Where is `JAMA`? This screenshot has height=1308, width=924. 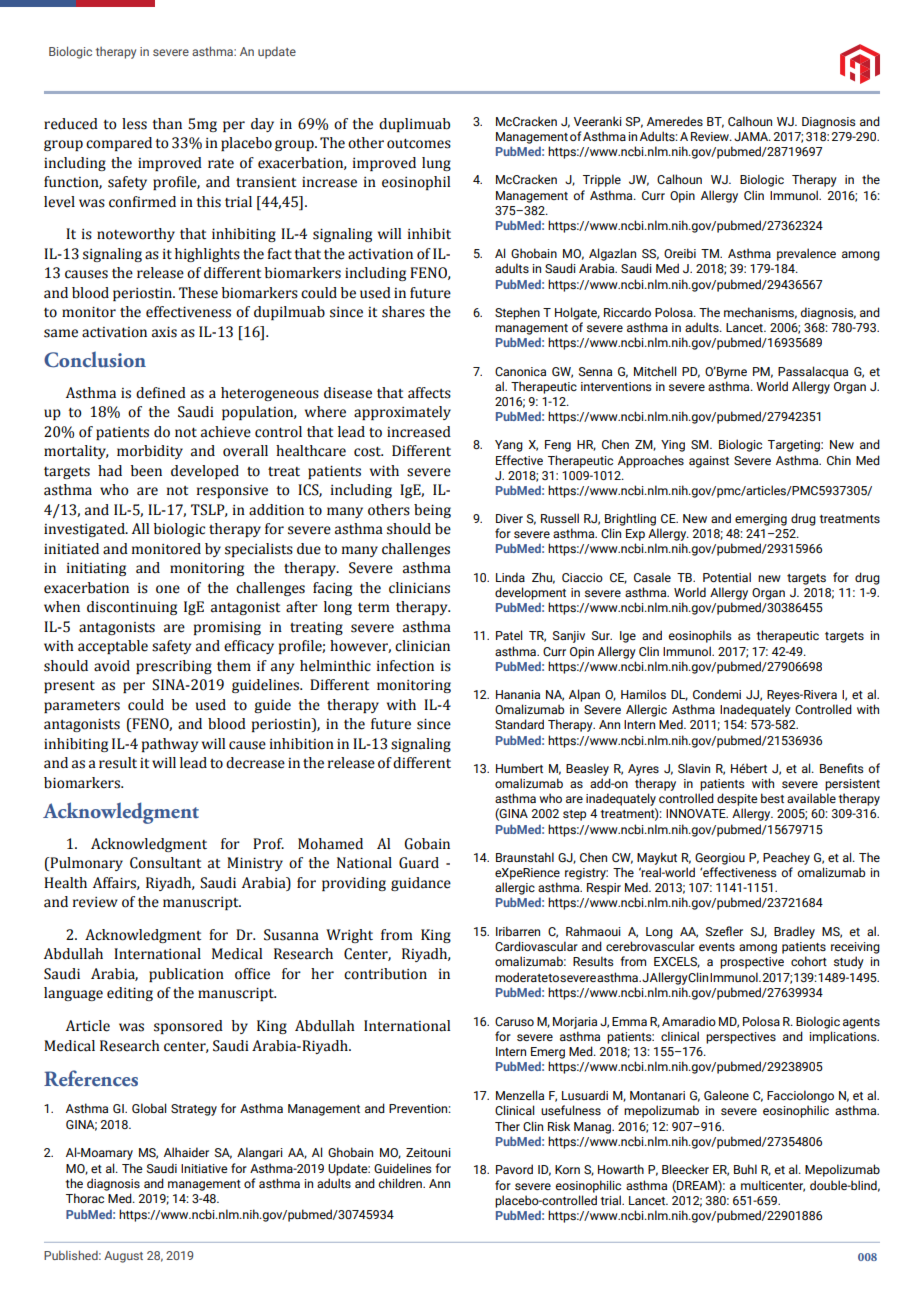
JAMA is located at coordinates (752, 136).
